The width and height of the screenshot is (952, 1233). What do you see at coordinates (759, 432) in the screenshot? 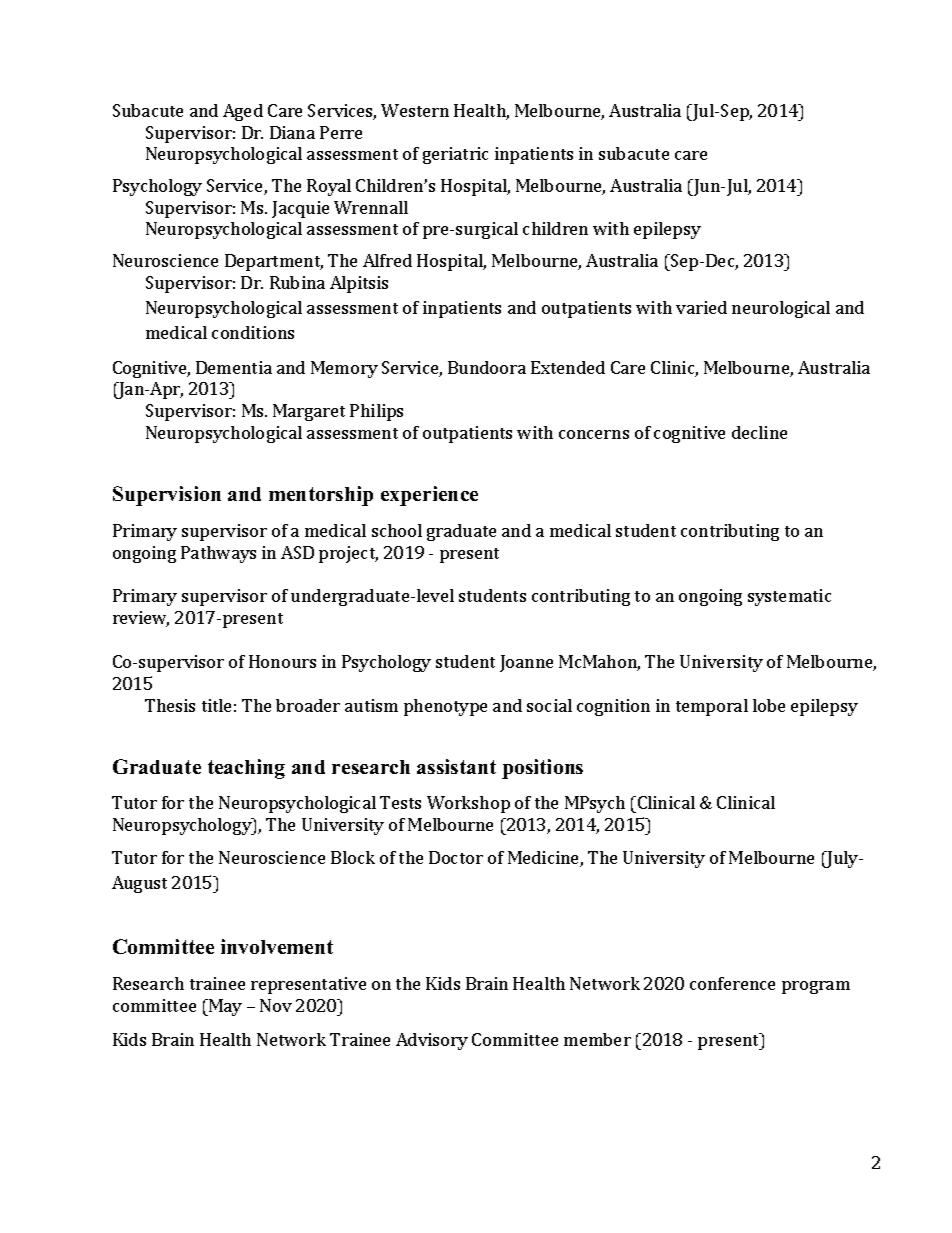
I see `decline` at bounding box center [759, 432].
